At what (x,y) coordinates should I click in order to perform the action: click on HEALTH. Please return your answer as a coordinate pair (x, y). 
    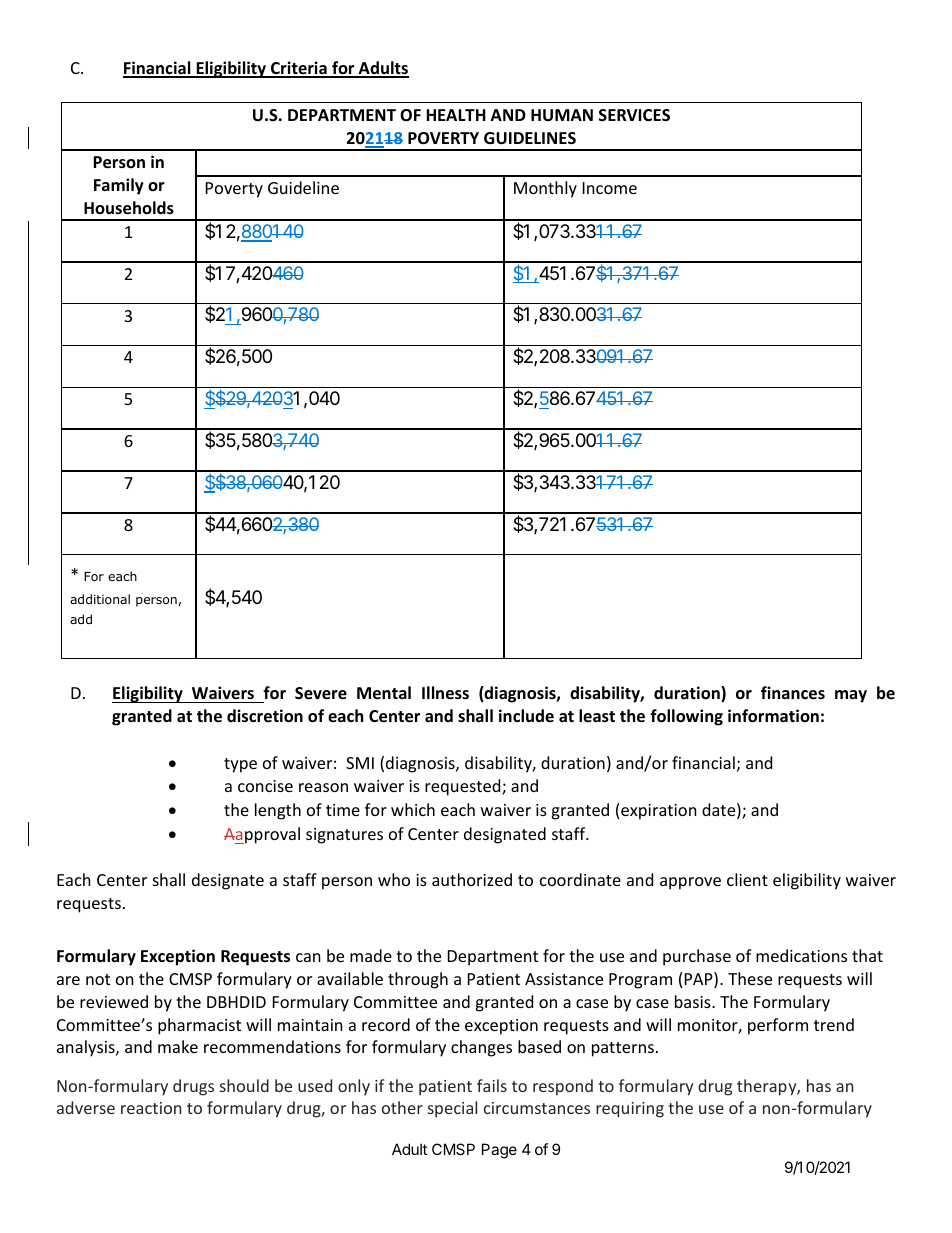
    Looking at the image, I should click on (456, 115).
